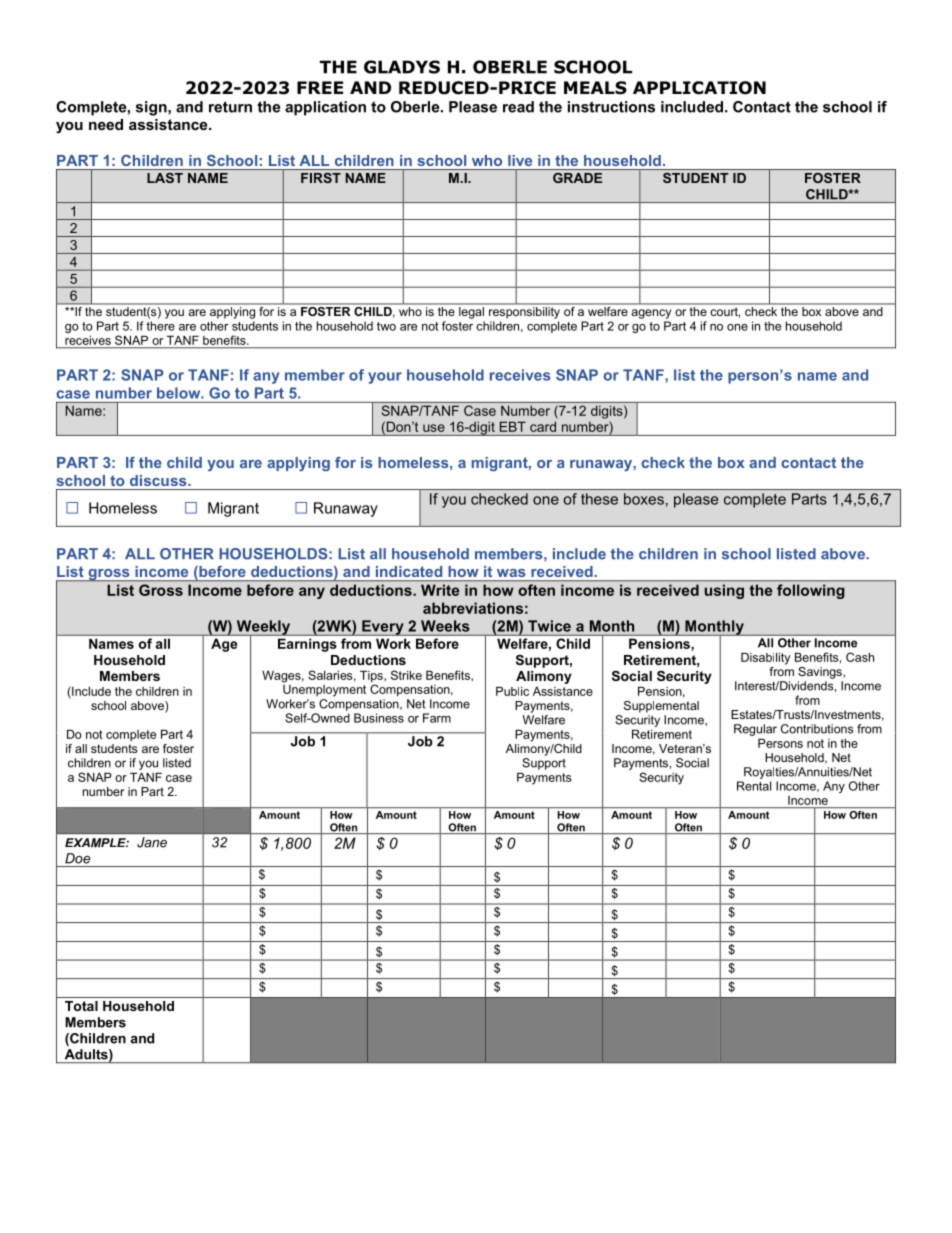 This screenshot has width=952, height=1233. What do you see at coordinates (511, 573) in the screenshot?
I see `was` at bounding box center [511, 573].
